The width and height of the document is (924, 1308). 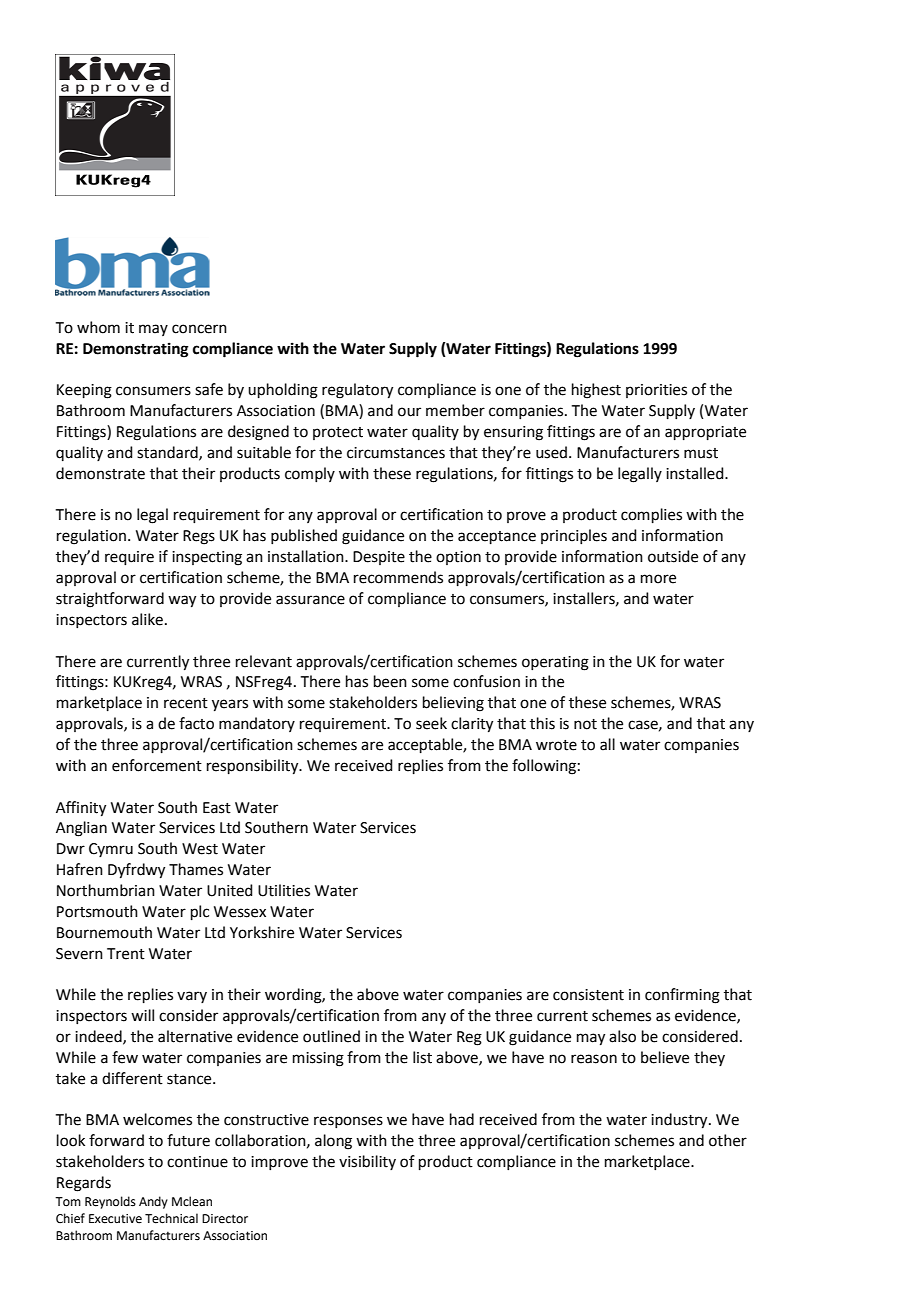 I want to click on outlined, so click(x=331, y=1036).
